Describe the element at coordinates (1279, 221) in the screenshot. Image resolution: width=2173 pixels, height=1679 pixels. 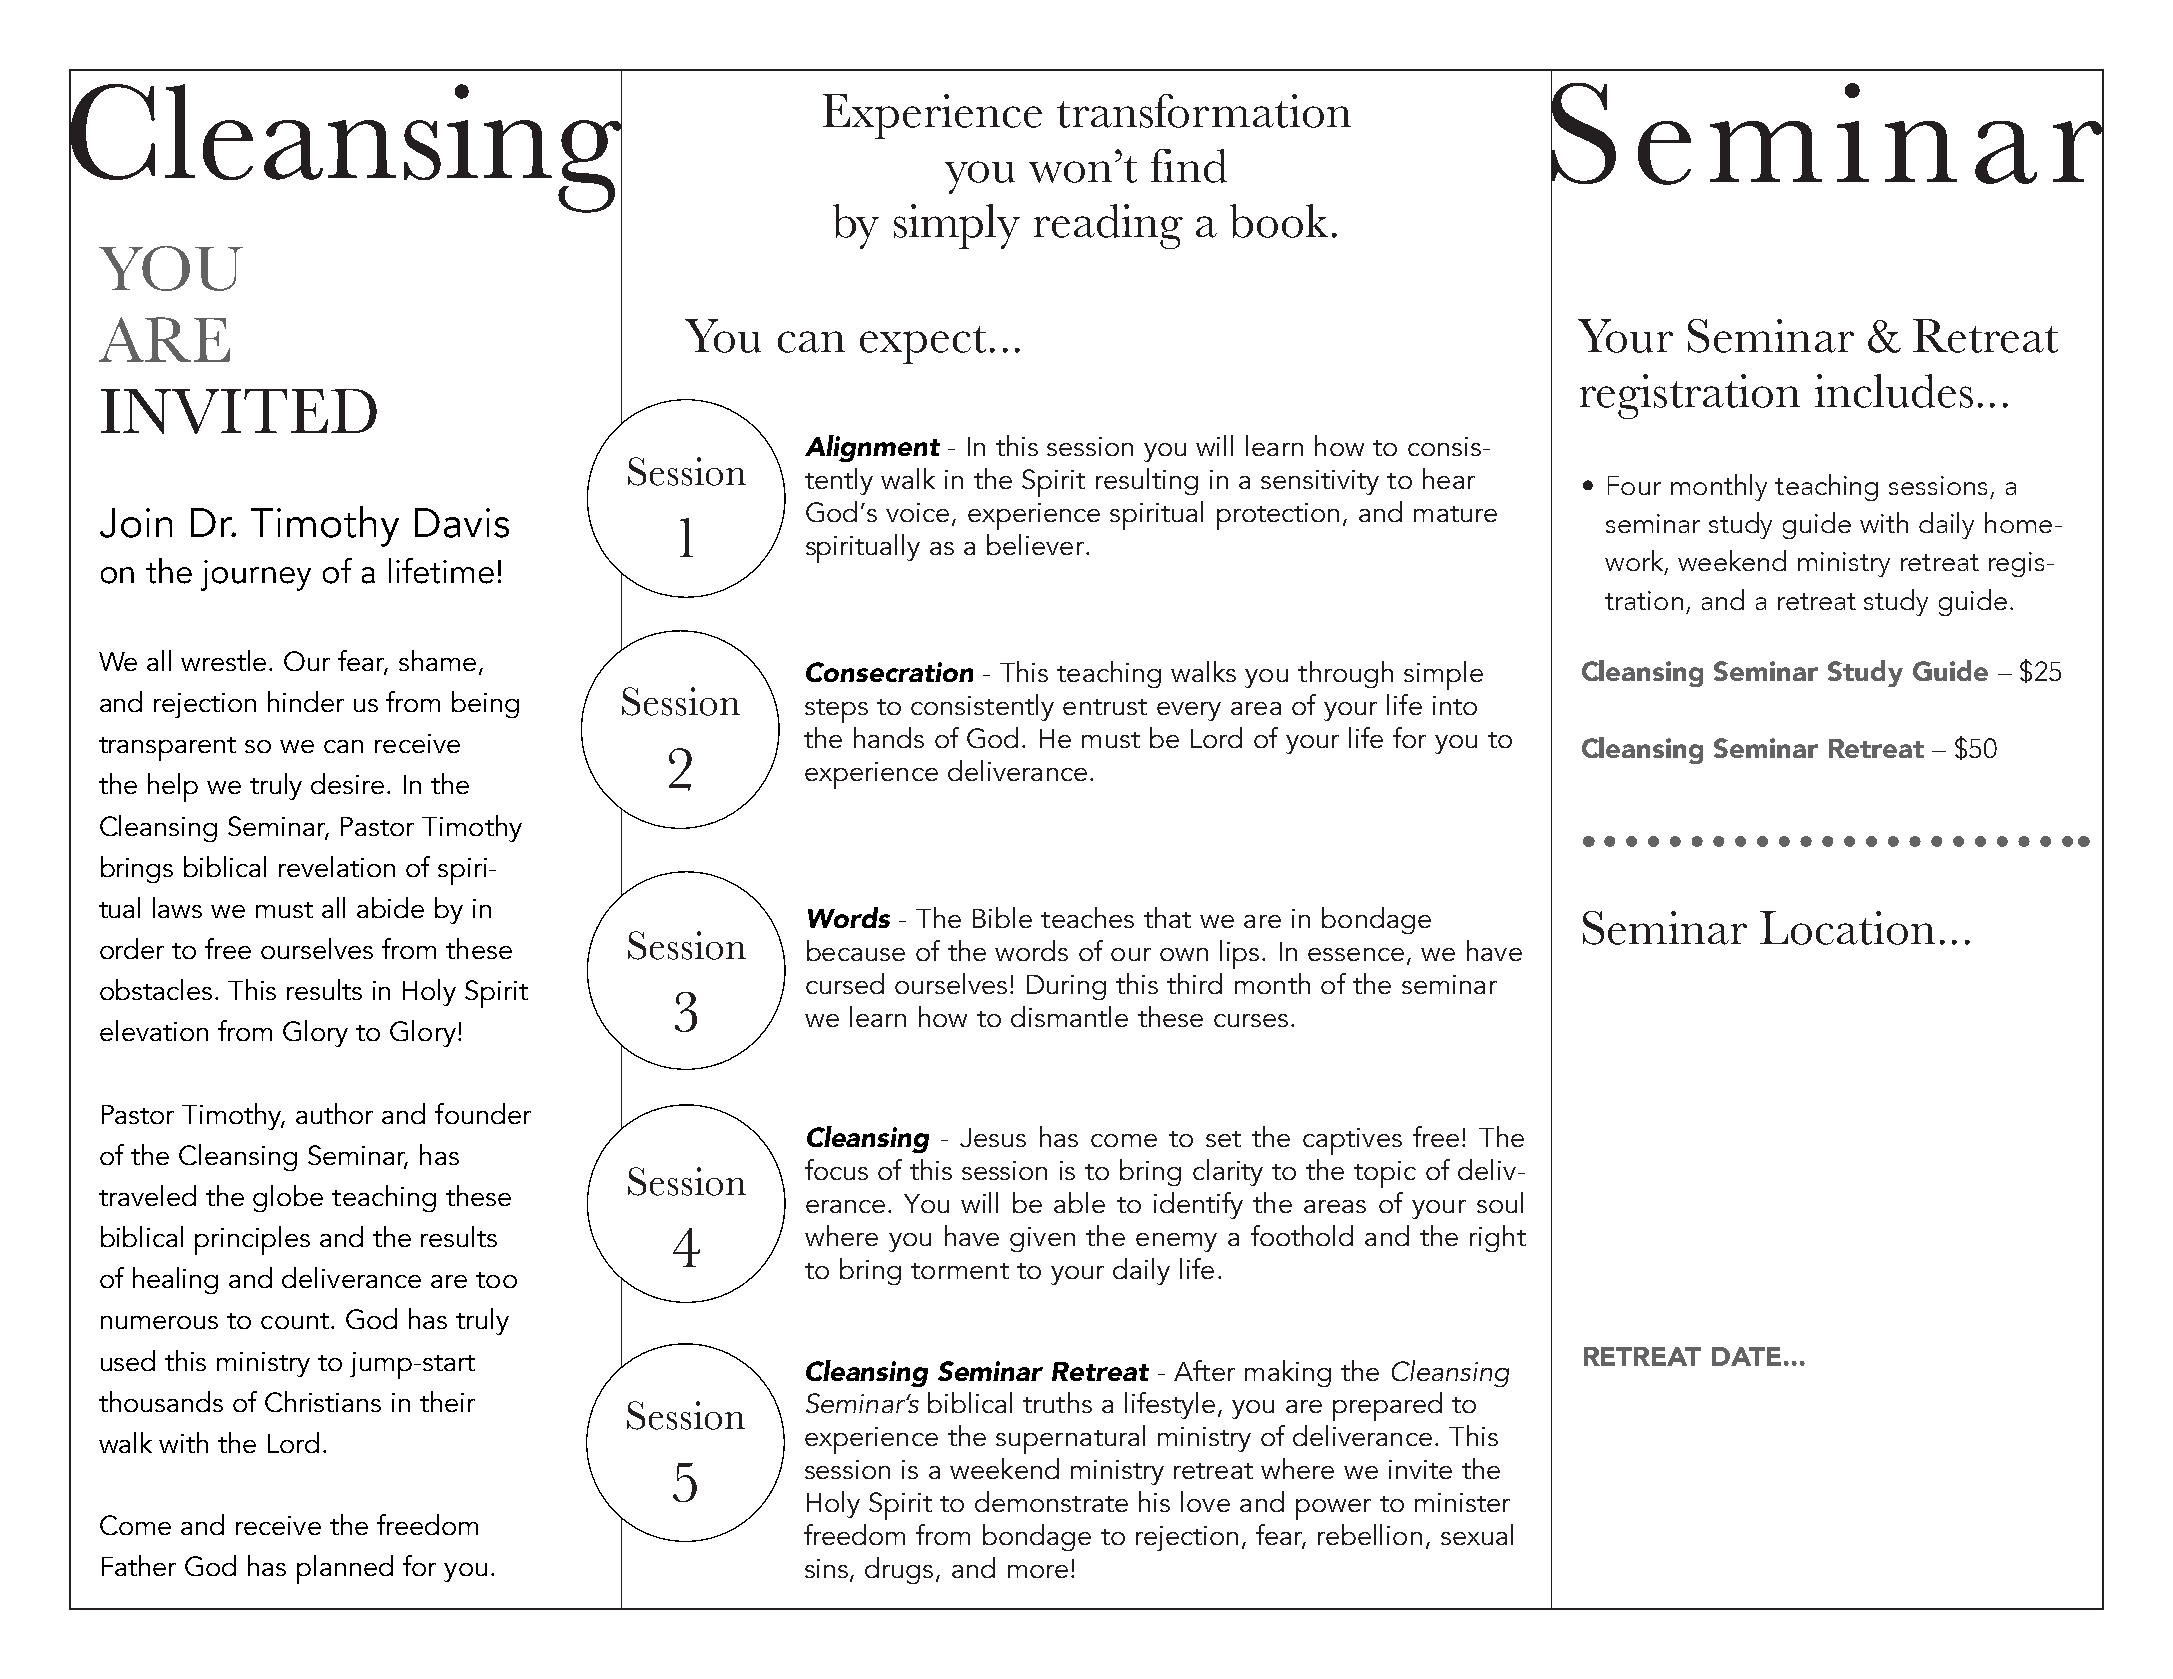
I see `book` at that location.
